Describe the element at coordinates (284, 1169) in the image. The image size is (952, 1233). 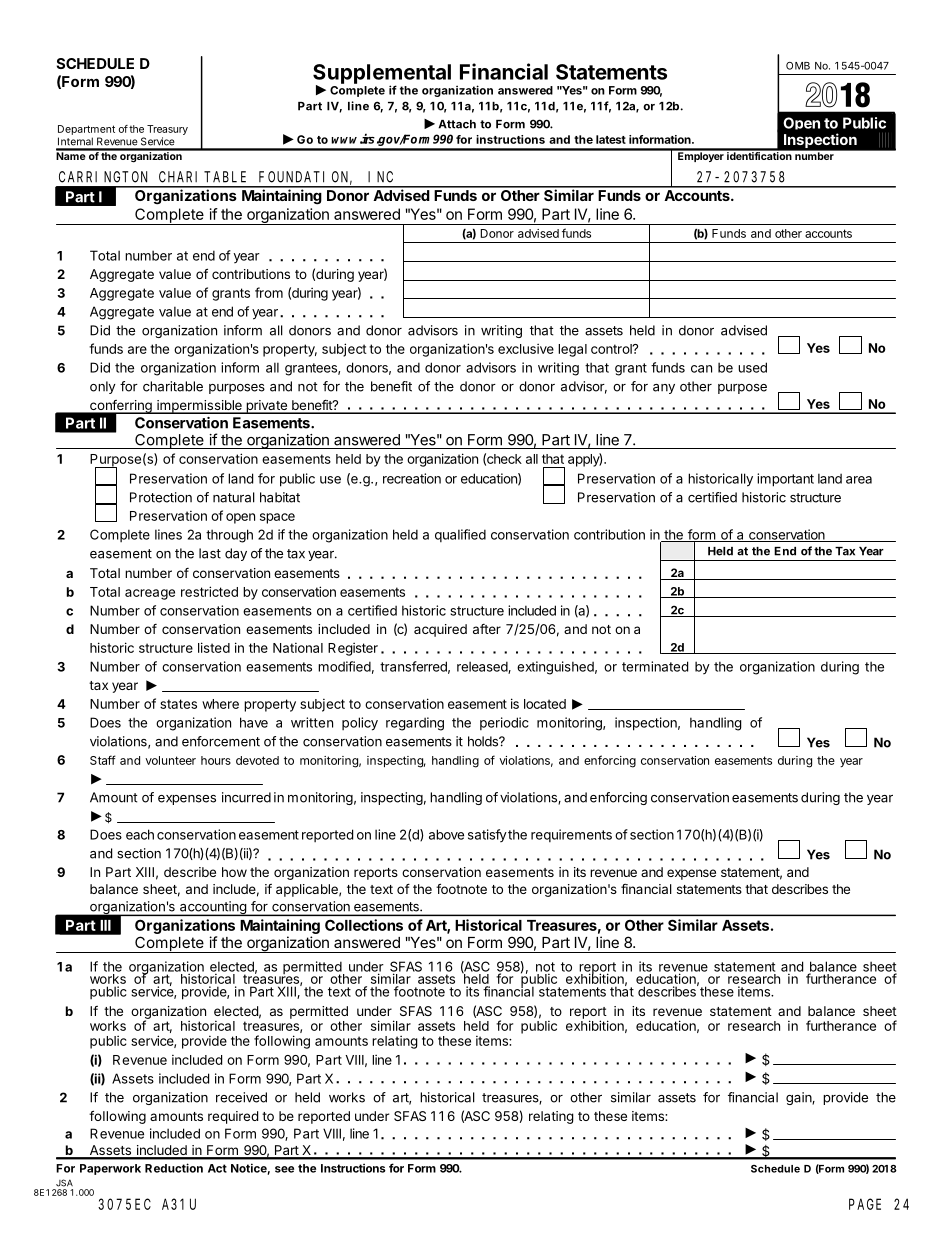
I see `see` at that location.
